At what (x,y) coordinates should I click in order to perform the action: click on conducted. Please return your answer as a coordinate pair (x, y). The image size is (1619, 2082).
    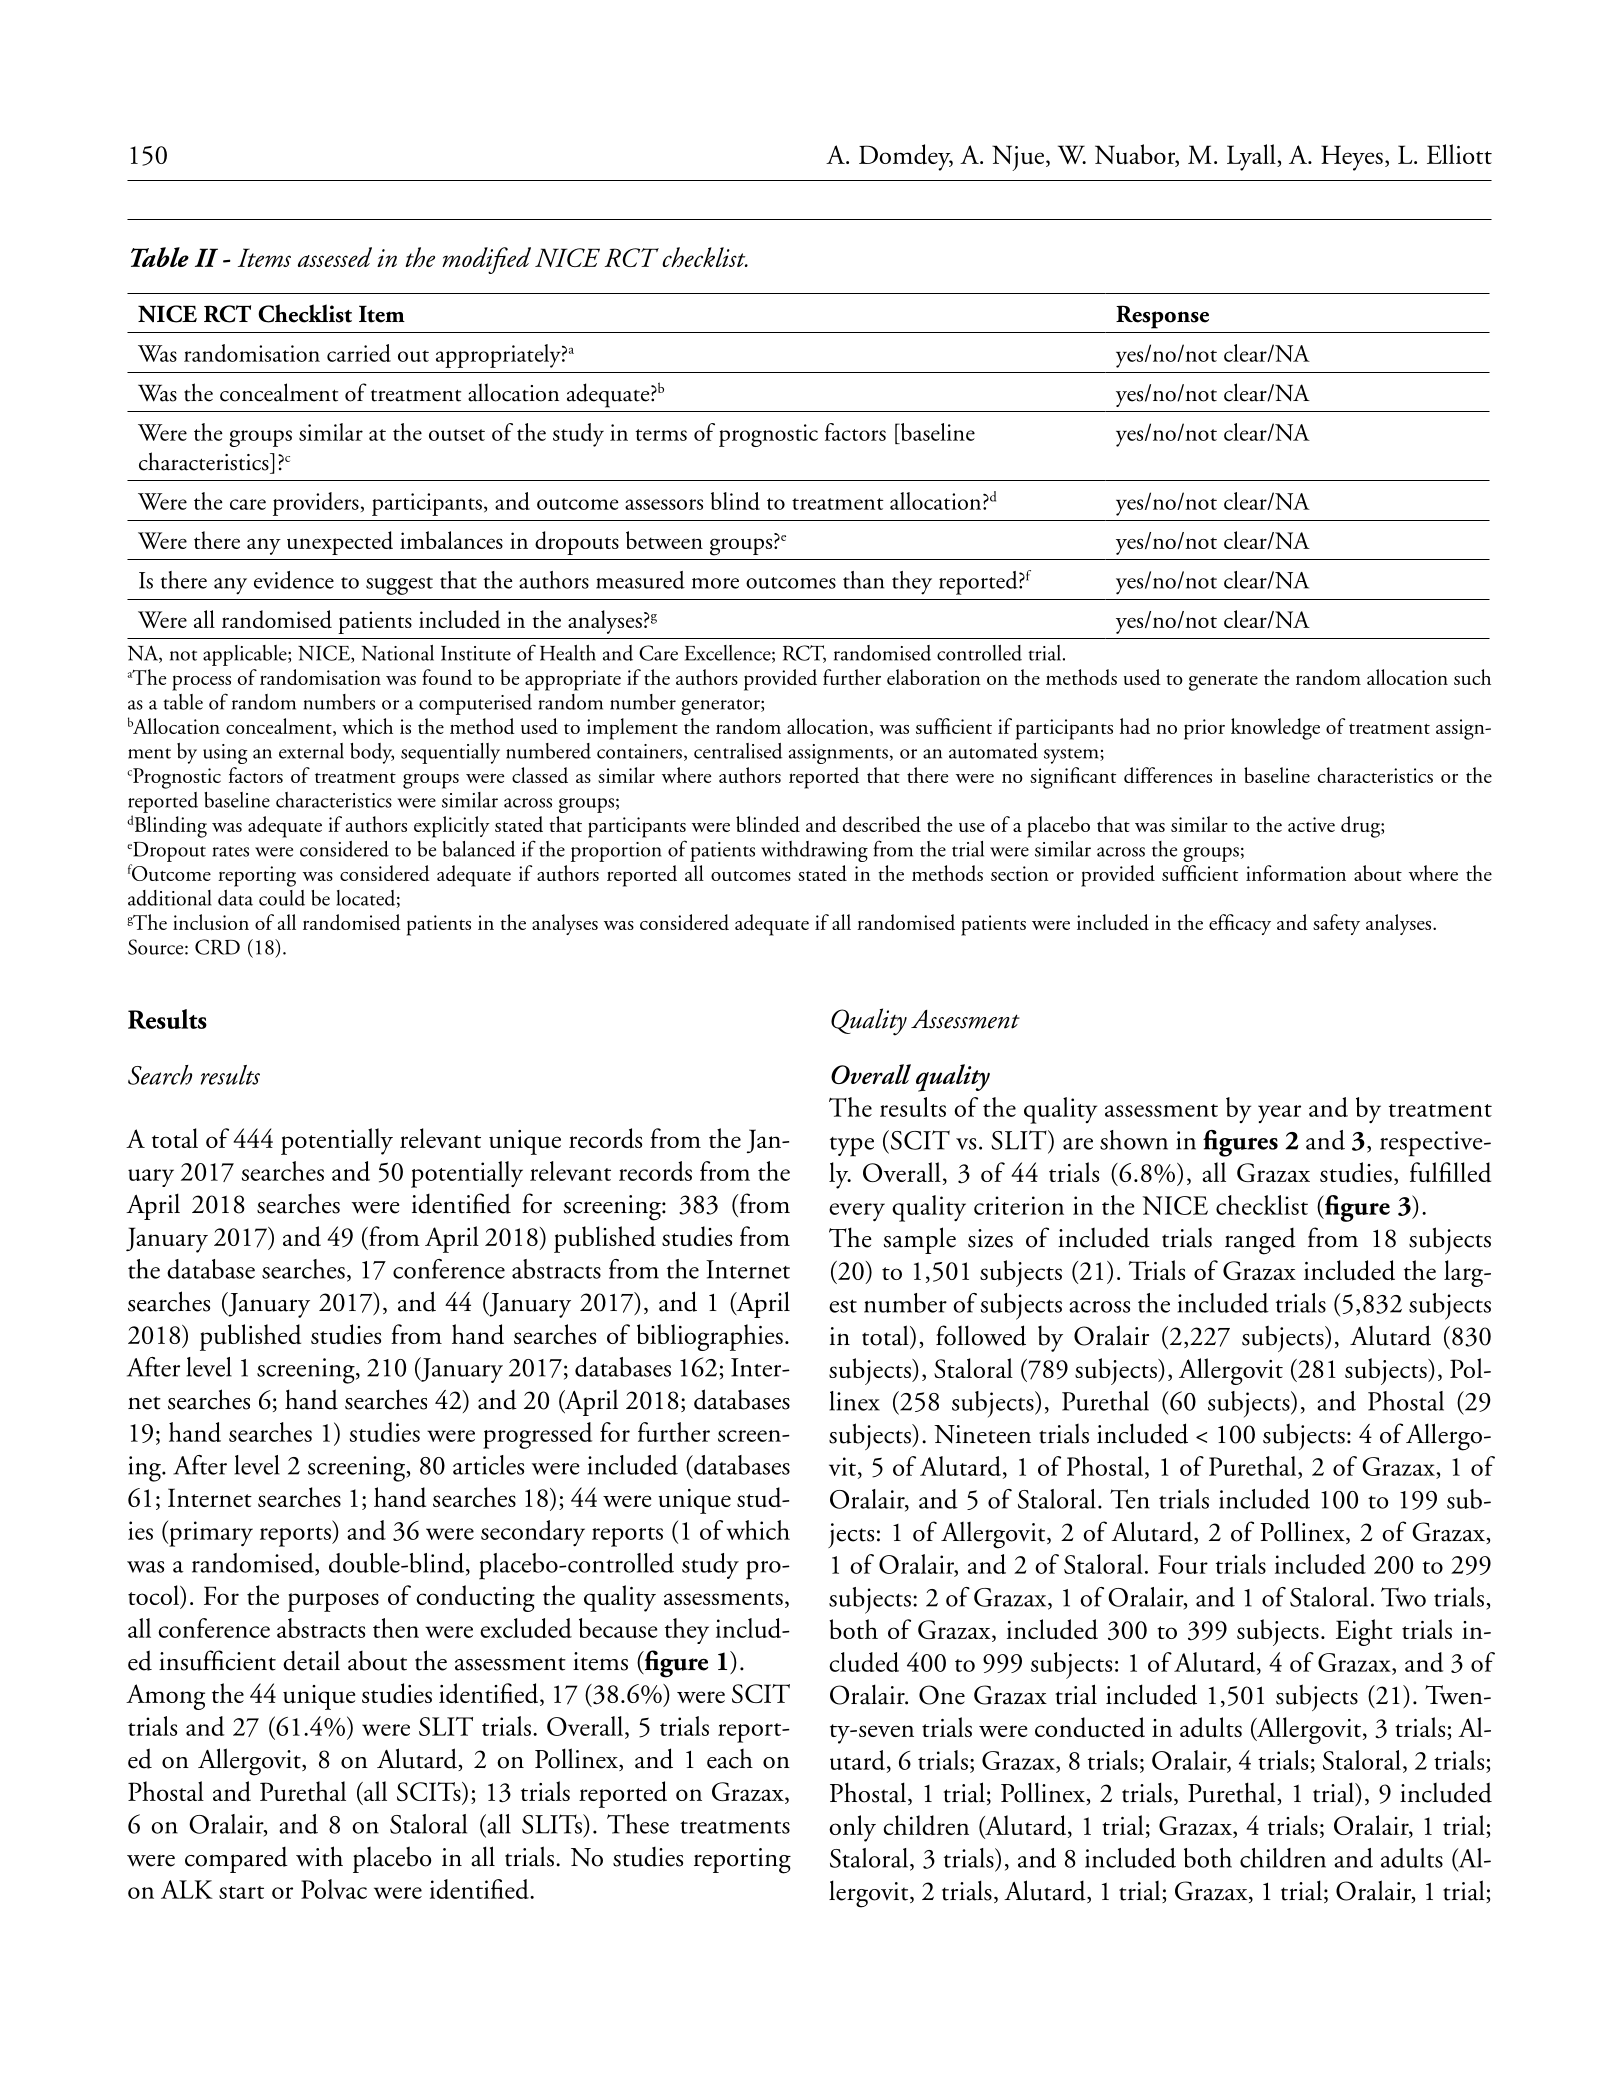
    Looking at the image, I should click on (1090, 1727).
